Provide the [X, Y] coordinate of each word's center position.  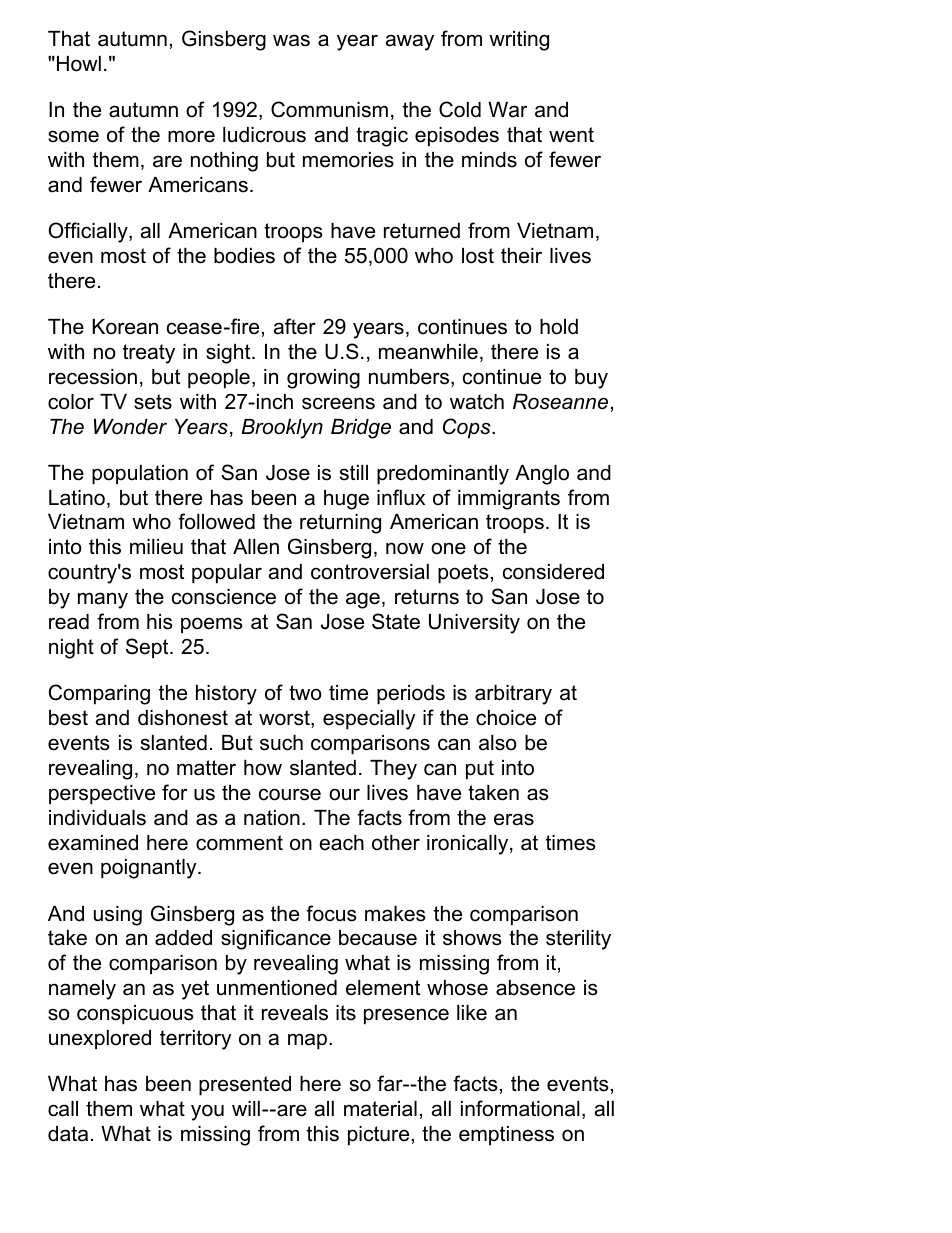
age [363, 600]
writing [519, 41]
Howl [79, 64]
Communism [329, 109]
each [341, 843]
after [295, 326]
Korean [125, 327]
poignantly [150, 869]
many [103, 600]
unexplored [100, 1040]
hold [559, 327]
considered [553, 572]
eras [514, 819]
